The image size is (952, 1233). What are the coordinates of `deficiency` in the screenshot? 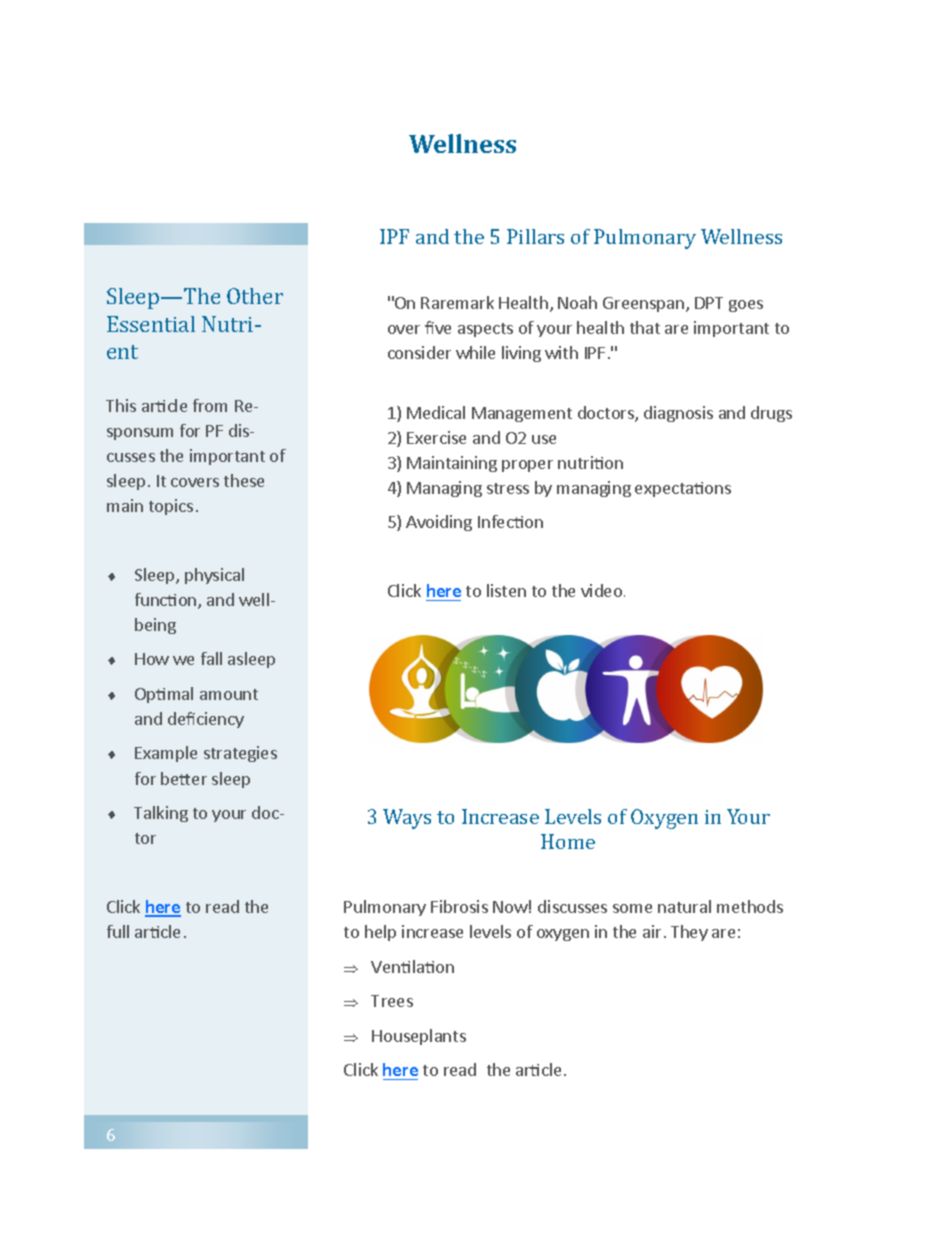 It's located at (206, 720).
